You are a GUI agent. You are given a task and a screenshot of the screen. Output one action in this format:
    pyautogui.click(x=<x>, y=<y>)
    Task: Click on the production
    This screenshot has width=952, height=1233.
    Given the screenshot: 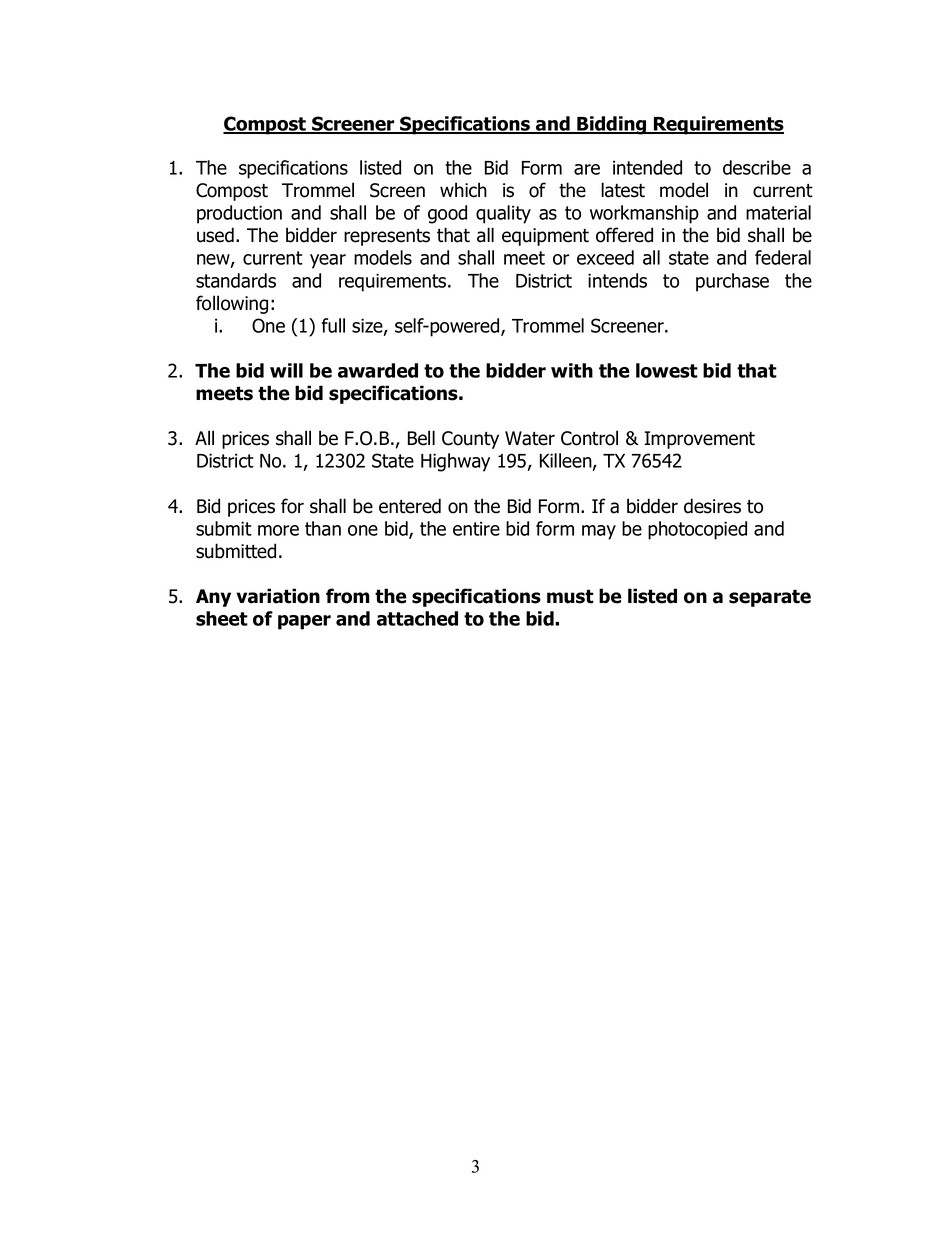 What is the action you would take?
    pyautogui.click(x=239, y=214)
